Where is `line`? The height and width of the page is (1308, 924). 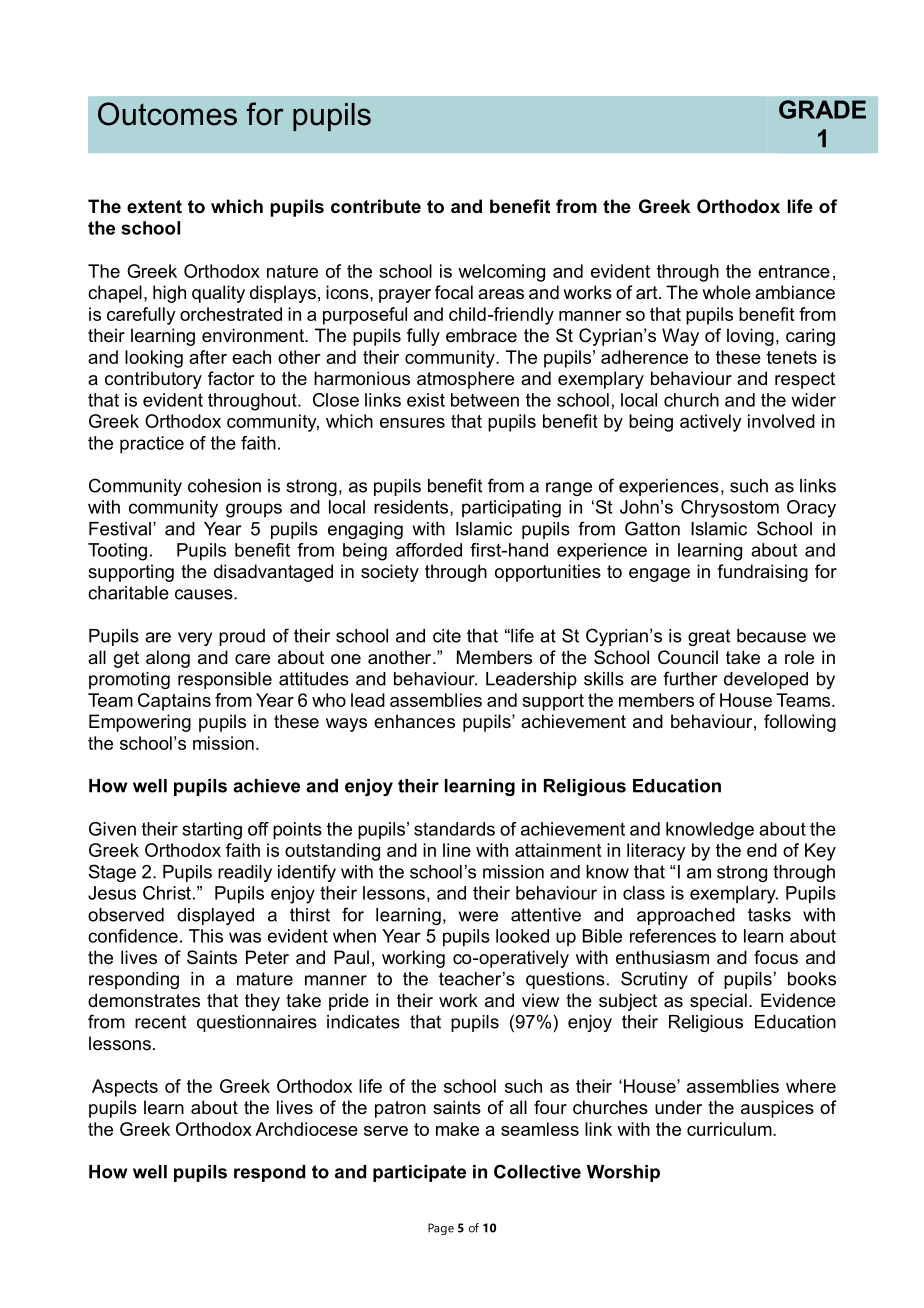 line is located at coordinates (457, 850).
